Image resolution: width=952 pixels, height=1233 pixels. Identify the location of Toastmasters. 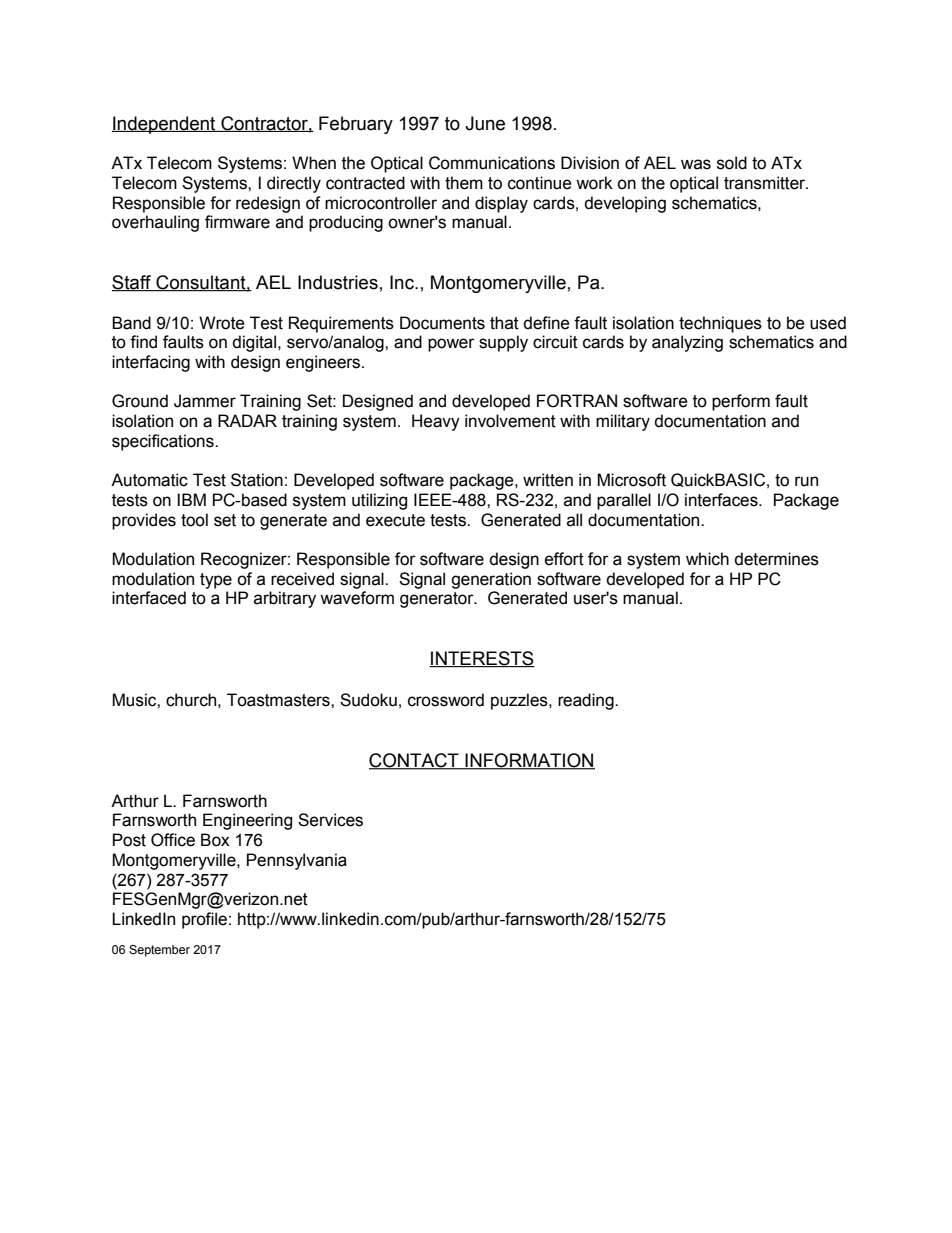
(279, 700).
